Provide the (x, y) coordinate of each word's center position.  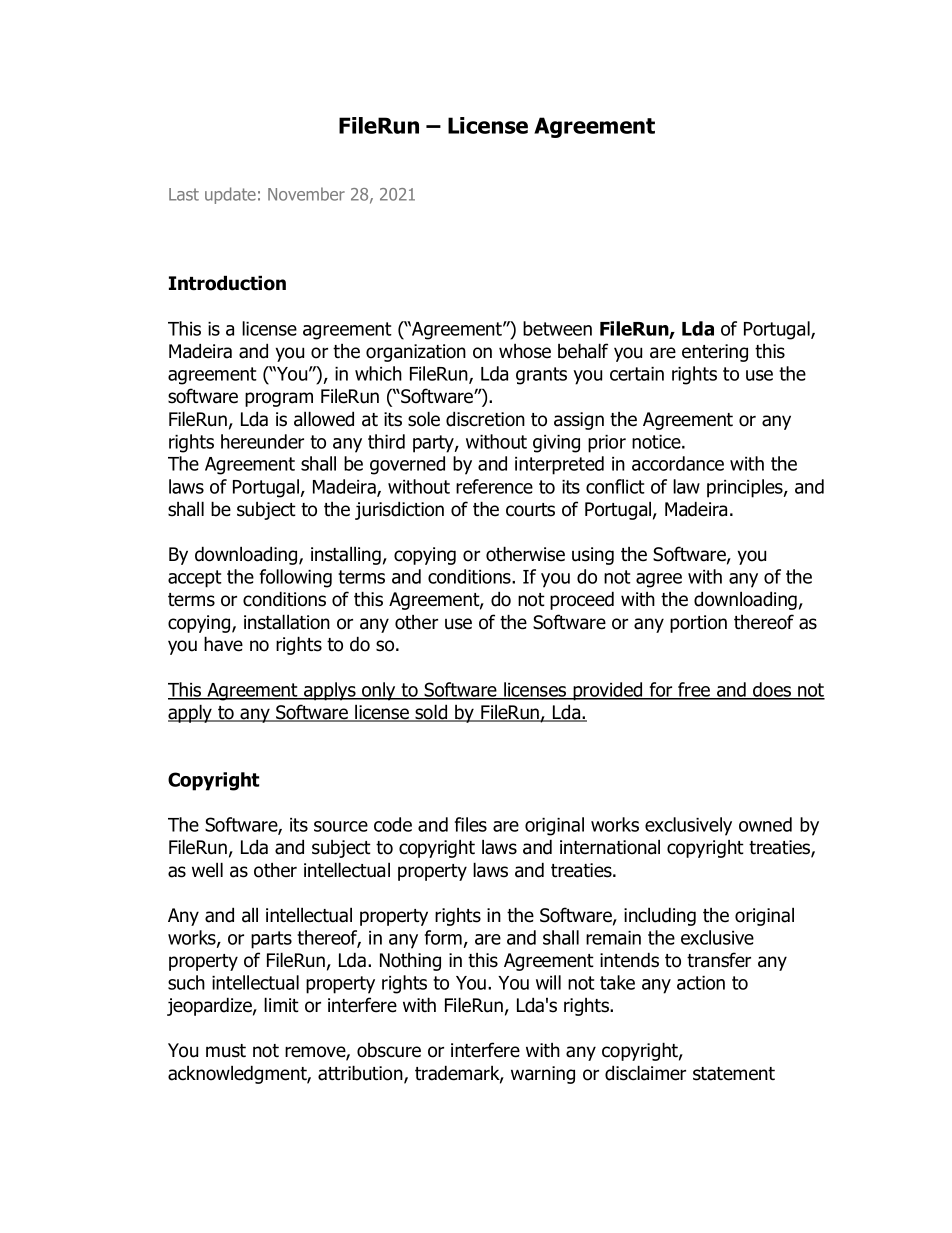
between (557, 328)
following (296, 578)
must (226, 1051)
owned (765, 824)
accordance (678, 463)
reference (494, 486)
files (471, 824)
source (341, 826)
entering (715, 353)
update (230, 195)
